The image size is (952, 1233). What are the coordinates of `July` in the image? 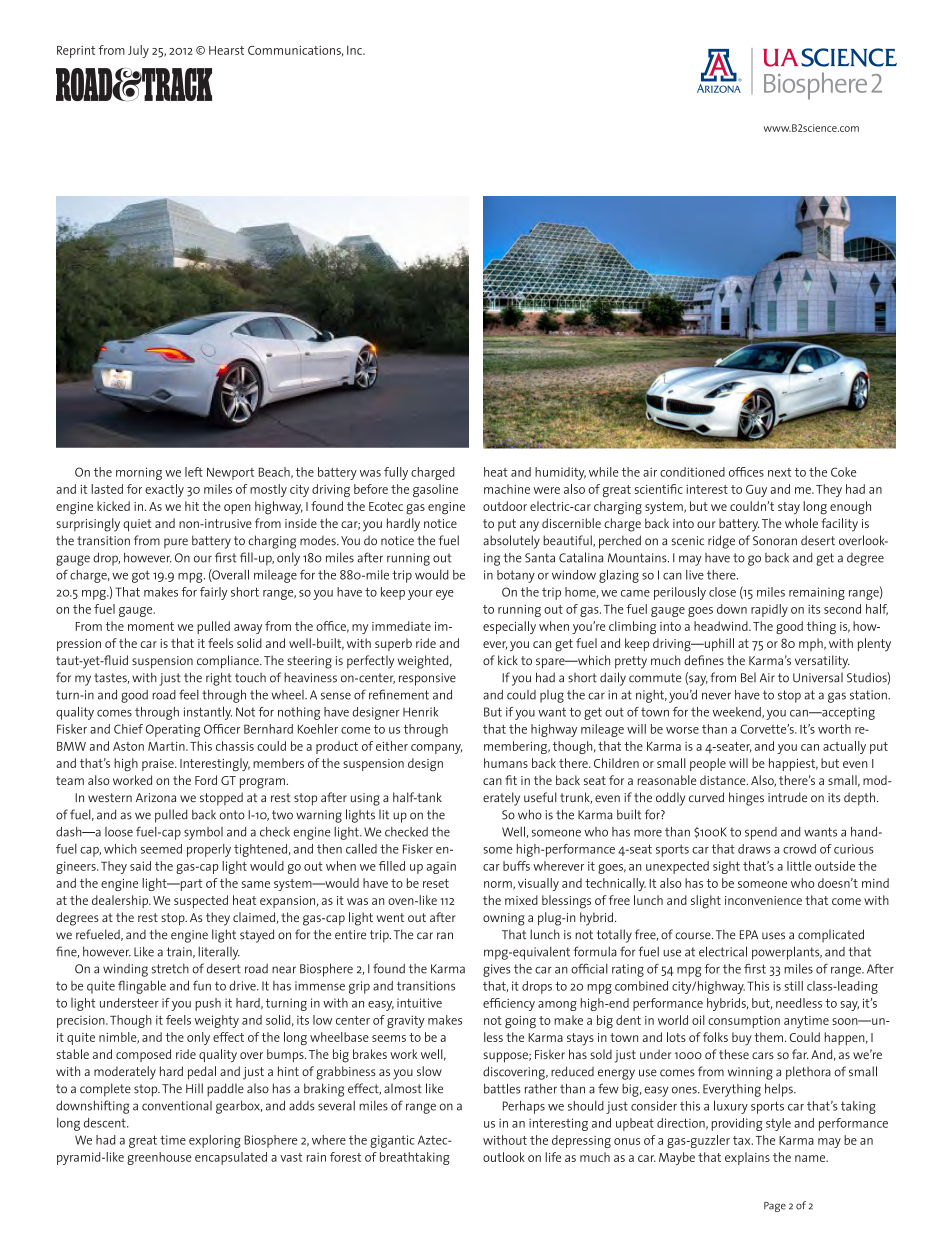 It's located at (138, 51).
